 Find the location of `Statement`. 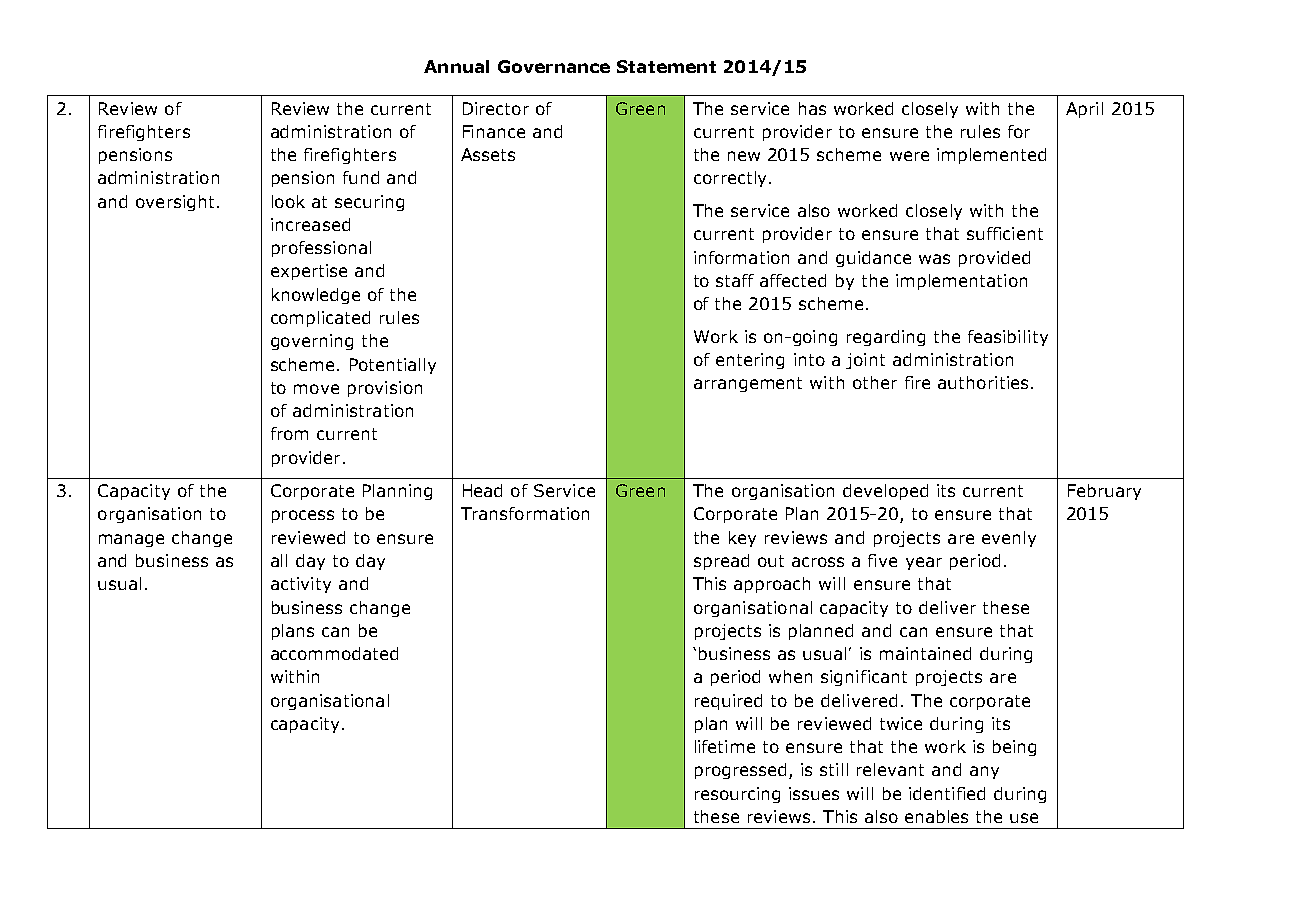

Statement is located at coordinates (666, 66).
